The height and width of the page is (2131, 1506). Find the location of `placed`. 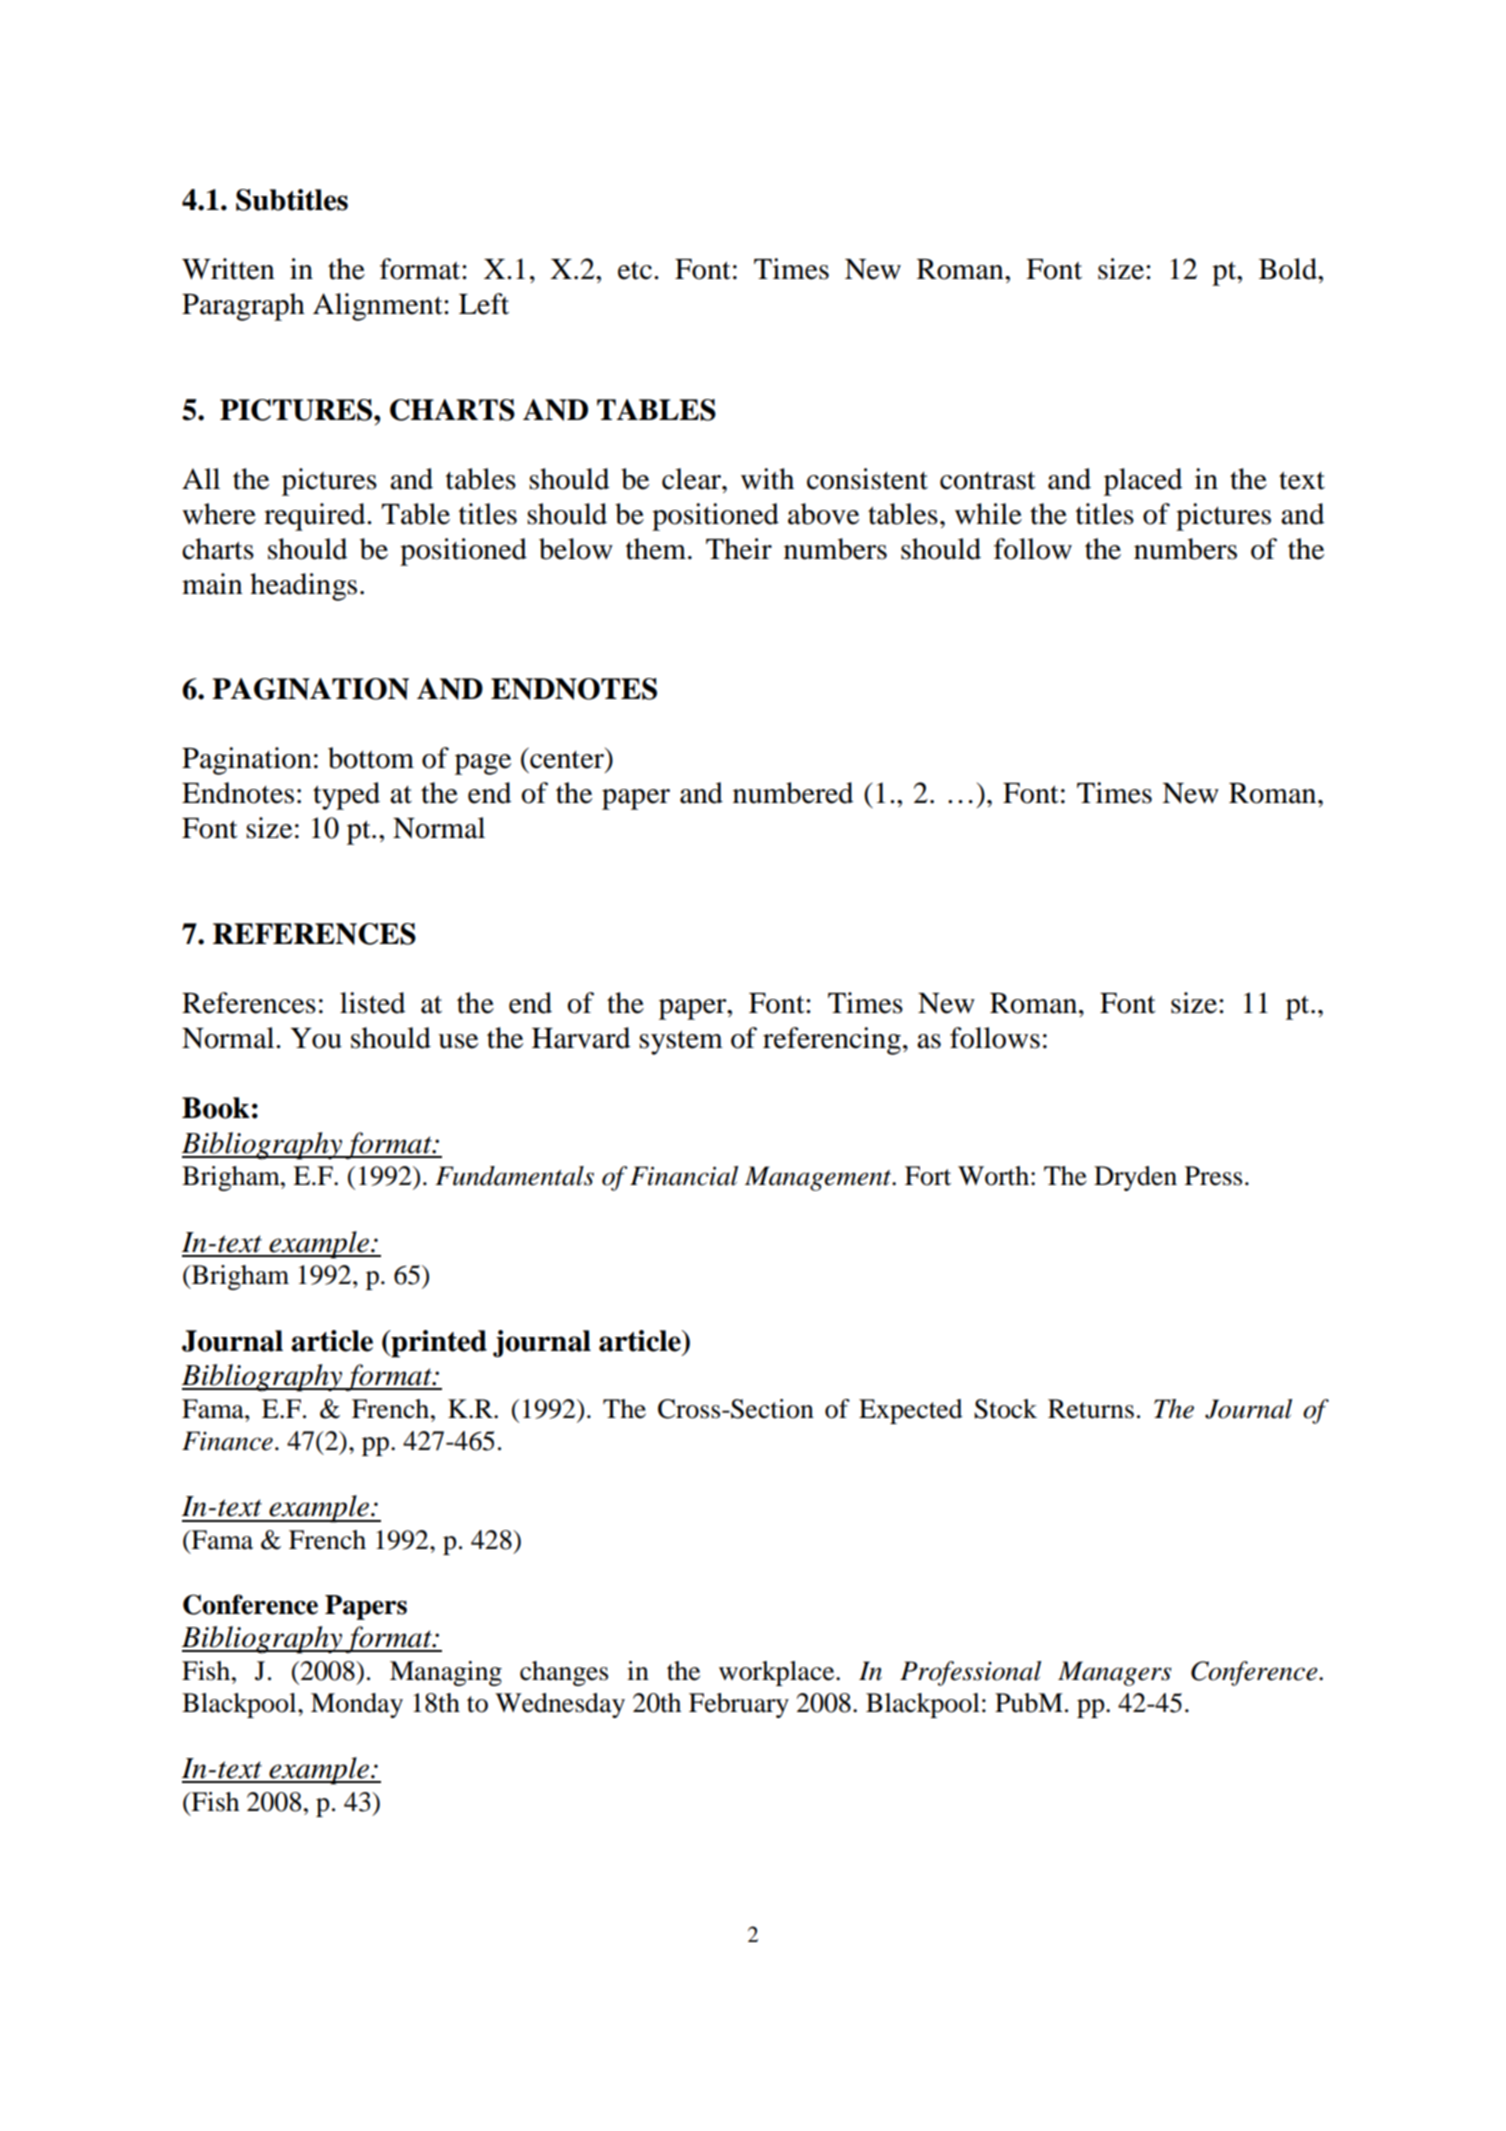

placed is located at coordinates (1143, 482).
